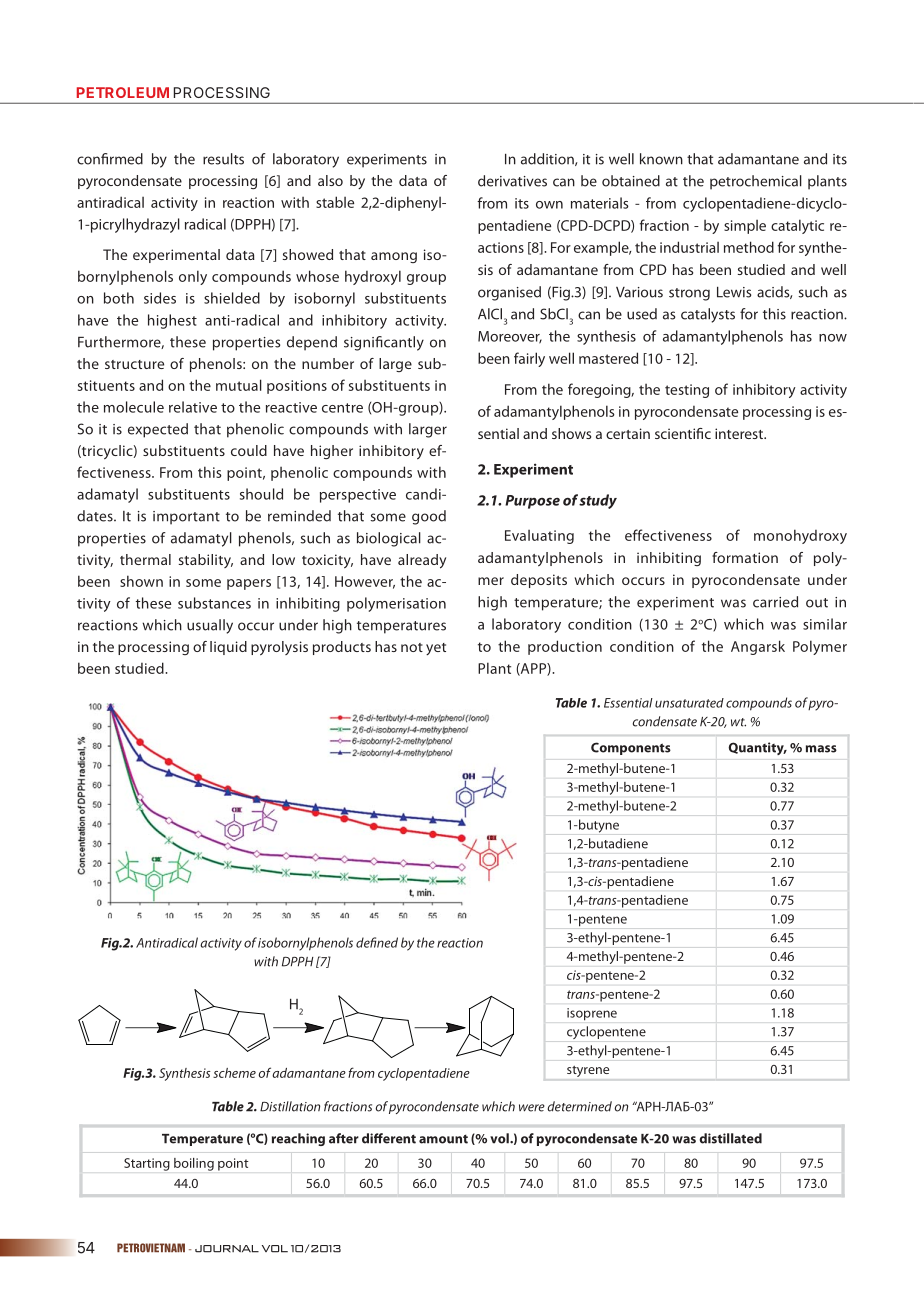 This screenshot has width=924, height=1308. I want to click on interest, so click(740, 433).
